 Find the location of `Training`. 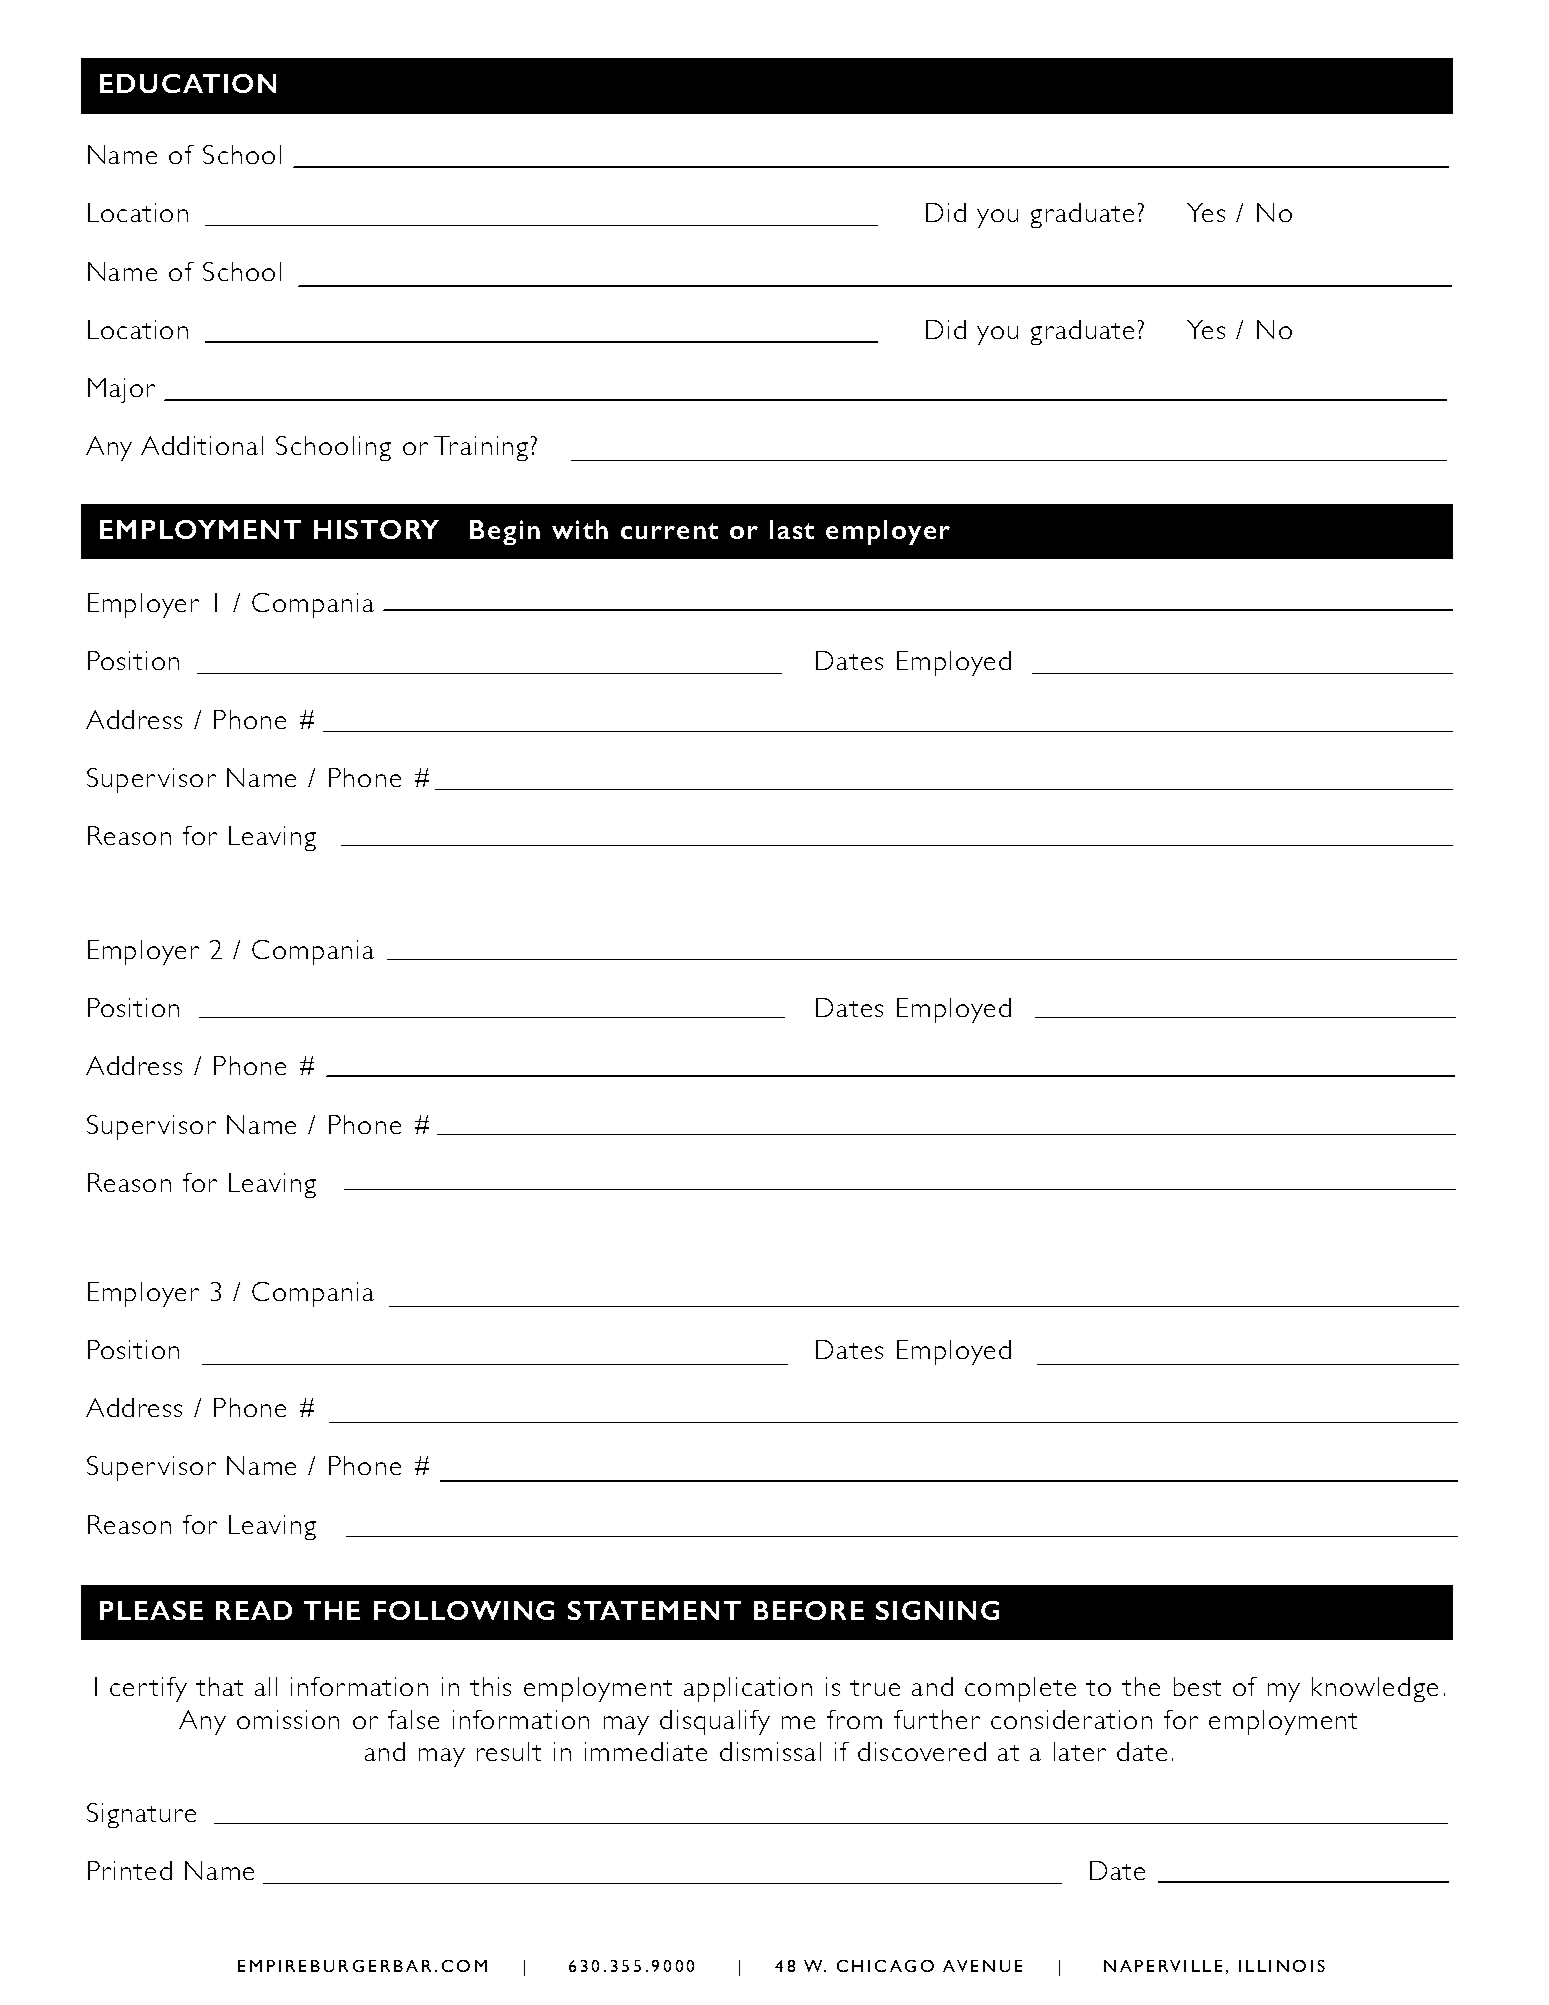

Training is located at coordinates (481, 448).
